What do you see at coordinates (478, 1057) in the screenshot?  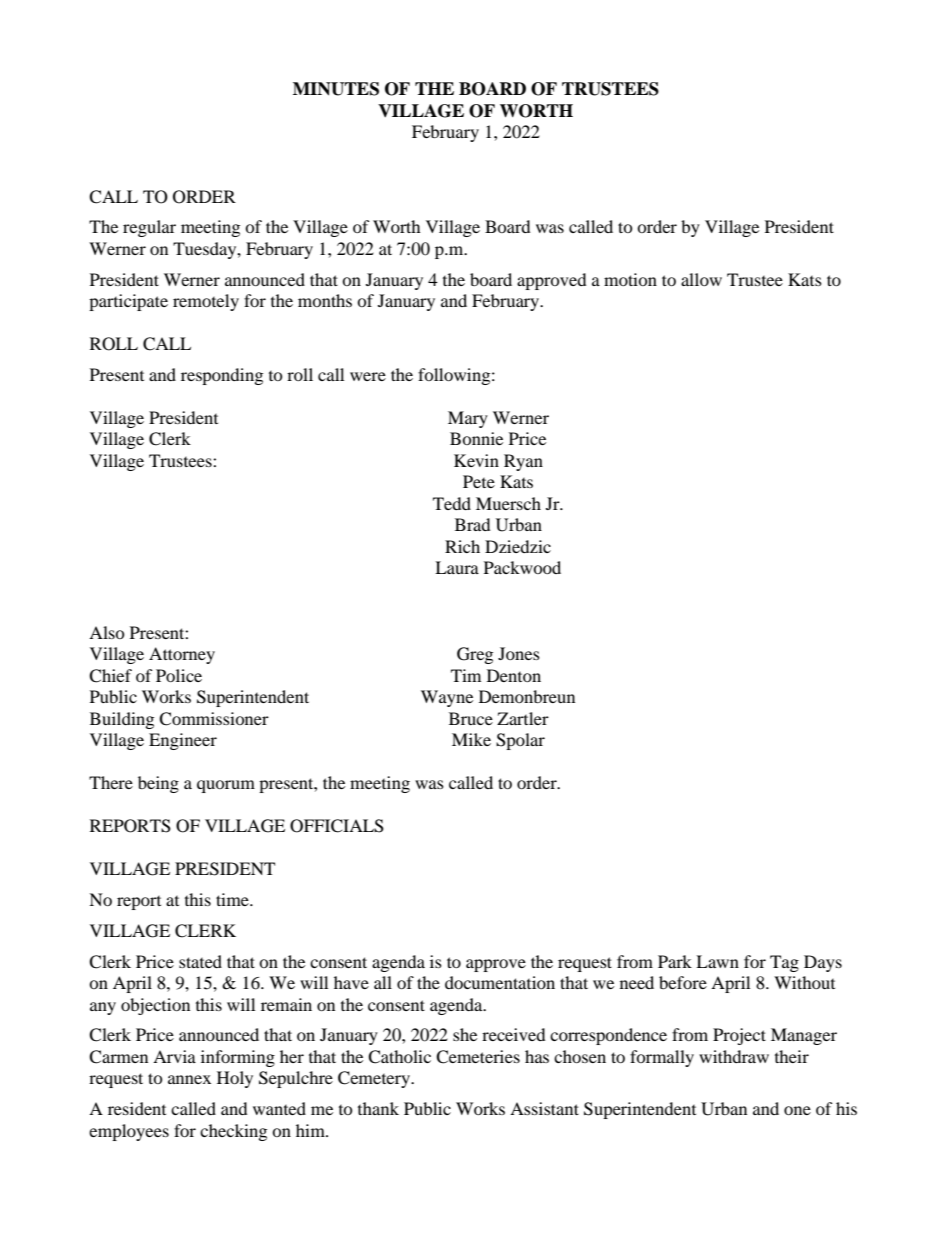 I see `Cemeteries` at bounding box center [478, 1057].
